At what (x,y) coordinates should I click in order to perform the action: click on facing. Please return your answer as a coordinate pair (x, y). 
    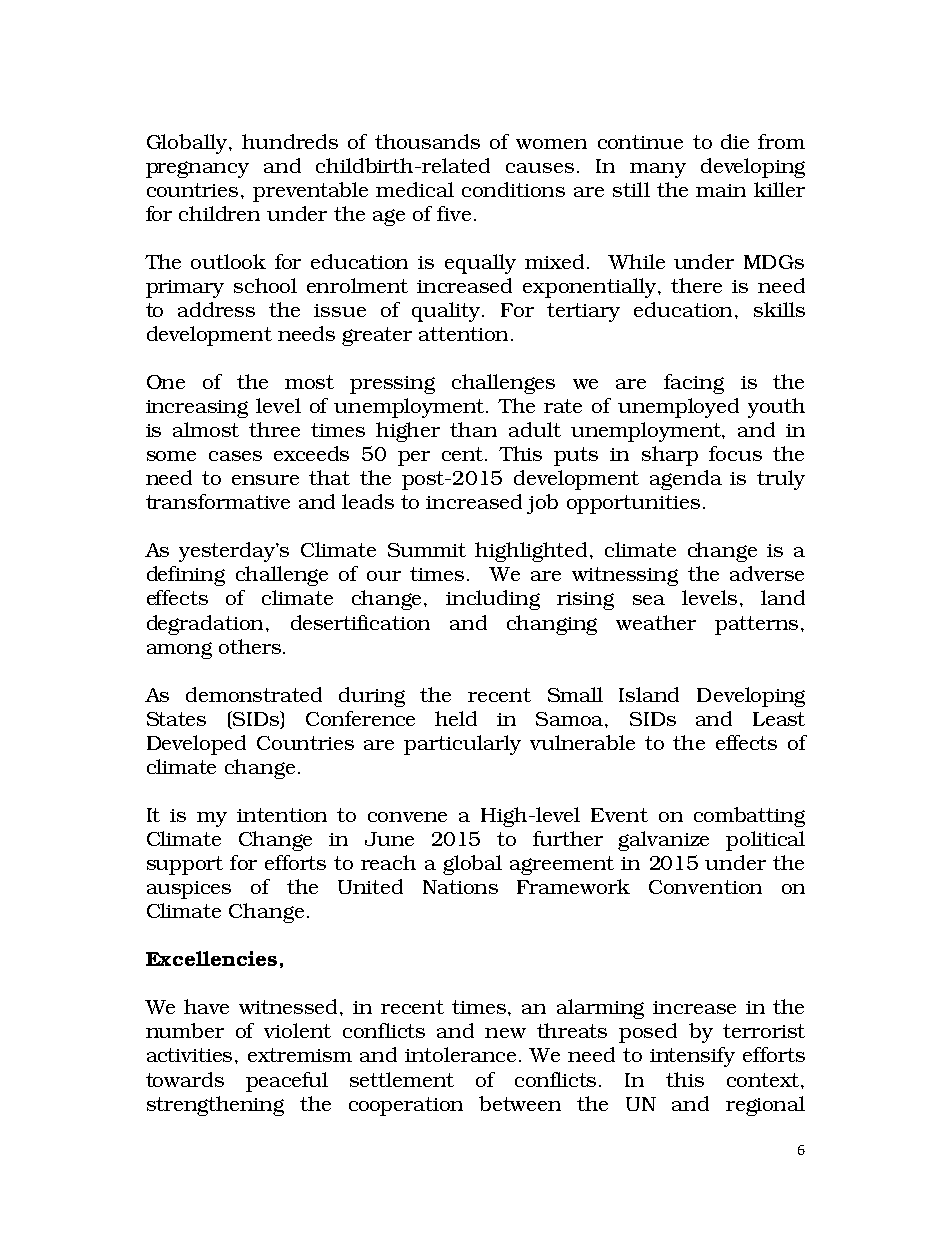
    Looking at the image, I should click on (694, 384).
